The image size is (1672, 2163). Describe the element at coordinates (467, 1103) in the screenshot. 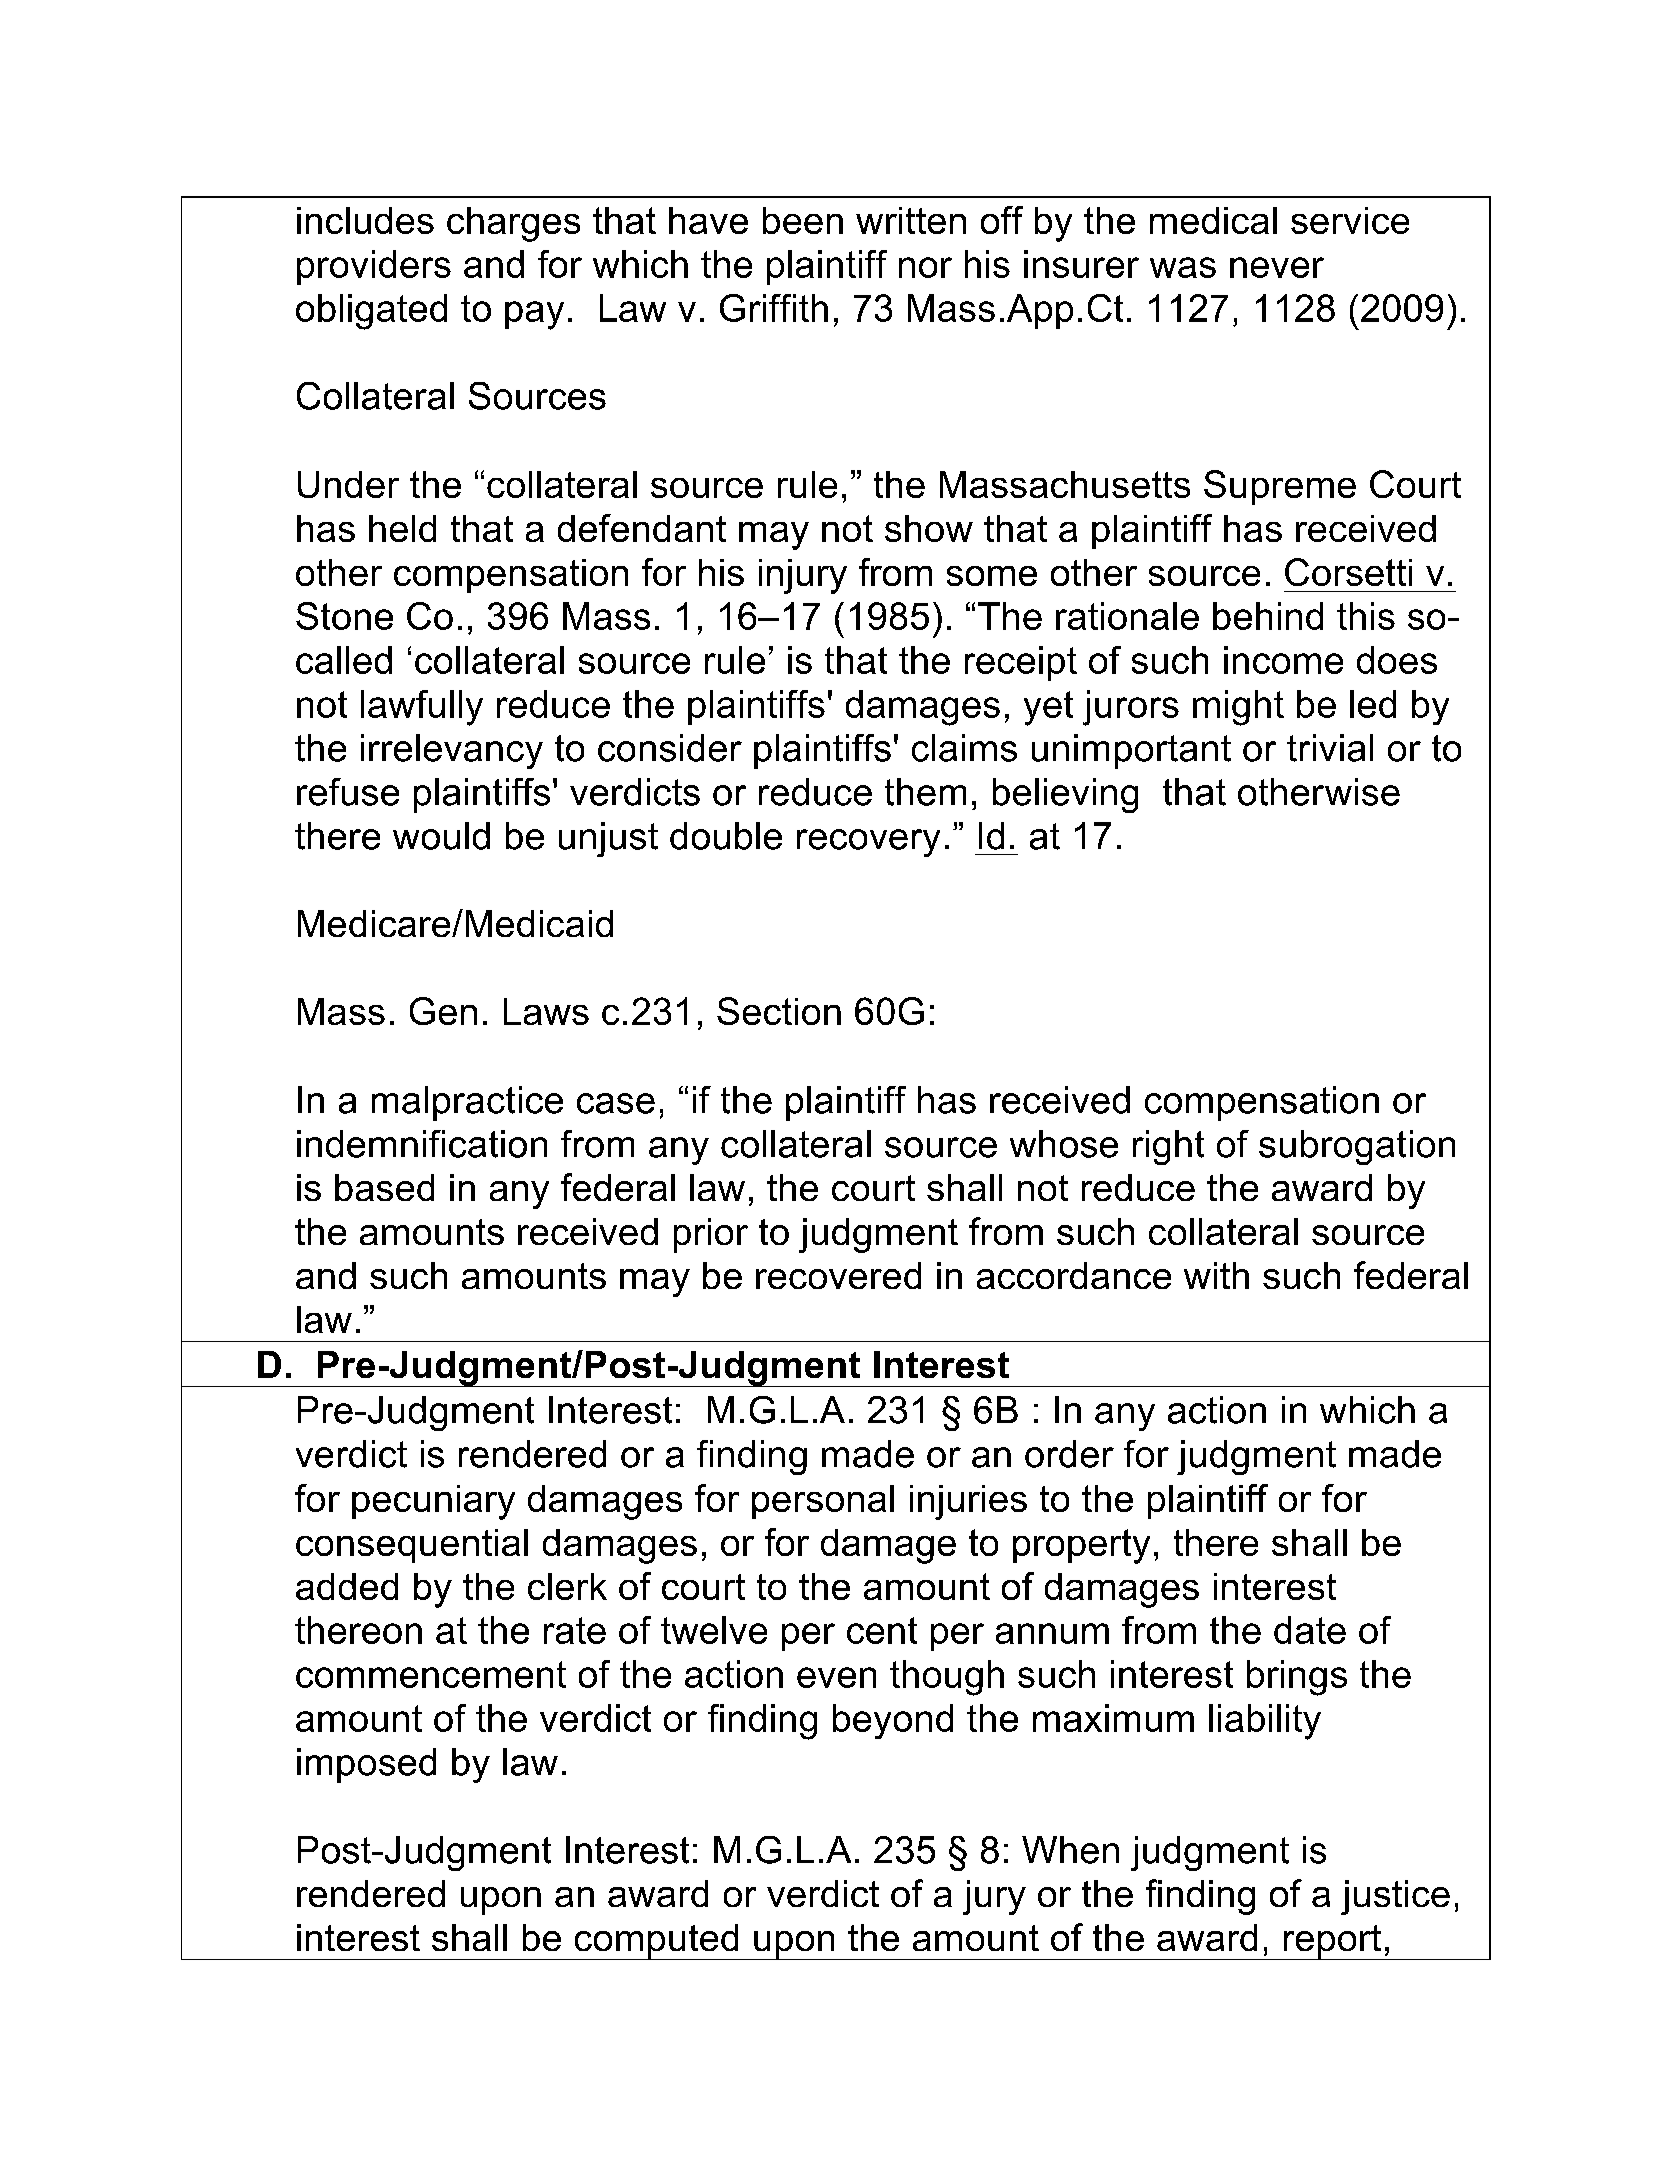

I see `malpractice` at that location.
